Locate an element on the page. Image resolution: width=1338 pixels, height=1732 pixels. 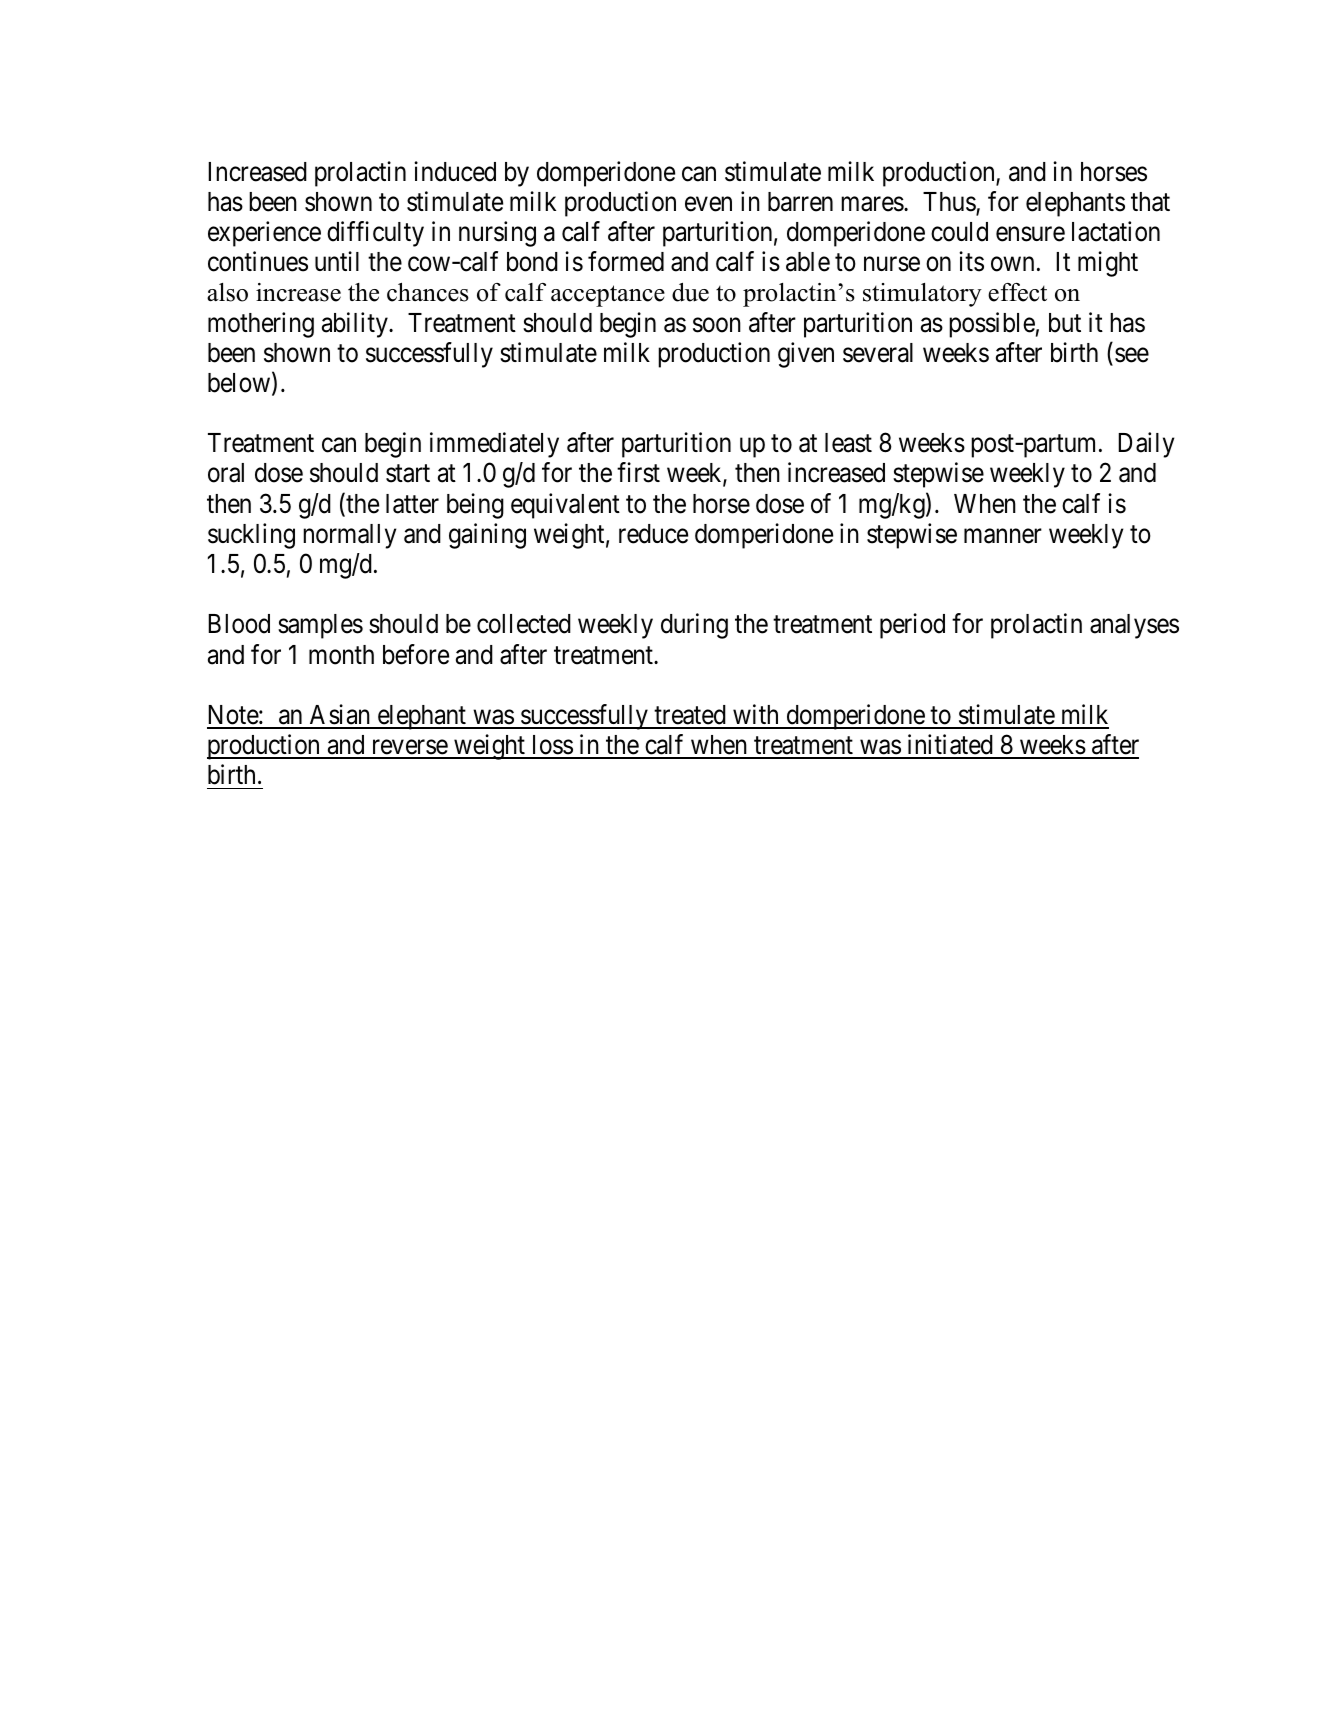
start is located at coordinates (408, 474).
